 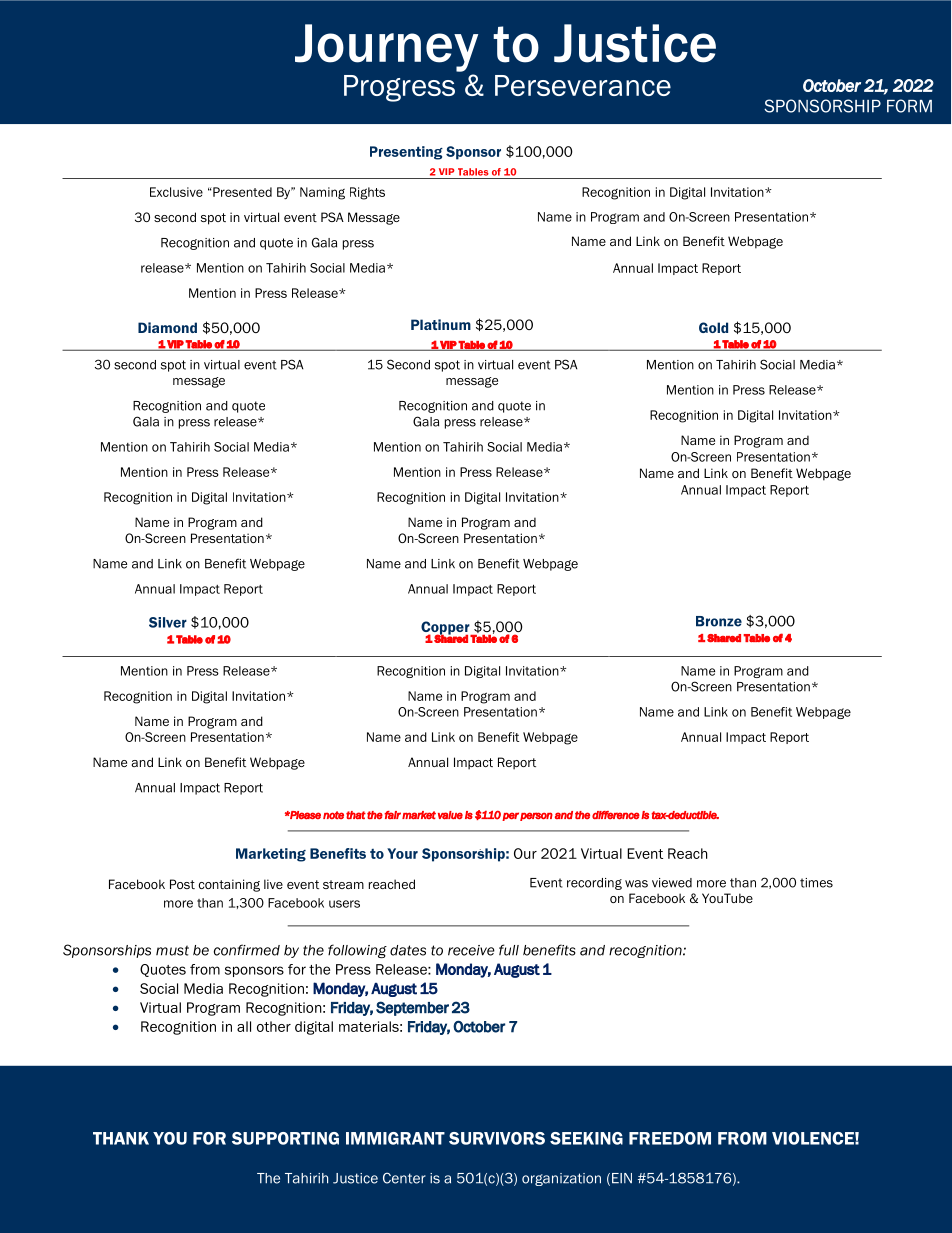 I want to click on Perseverance, so click(x=583, y=85).
